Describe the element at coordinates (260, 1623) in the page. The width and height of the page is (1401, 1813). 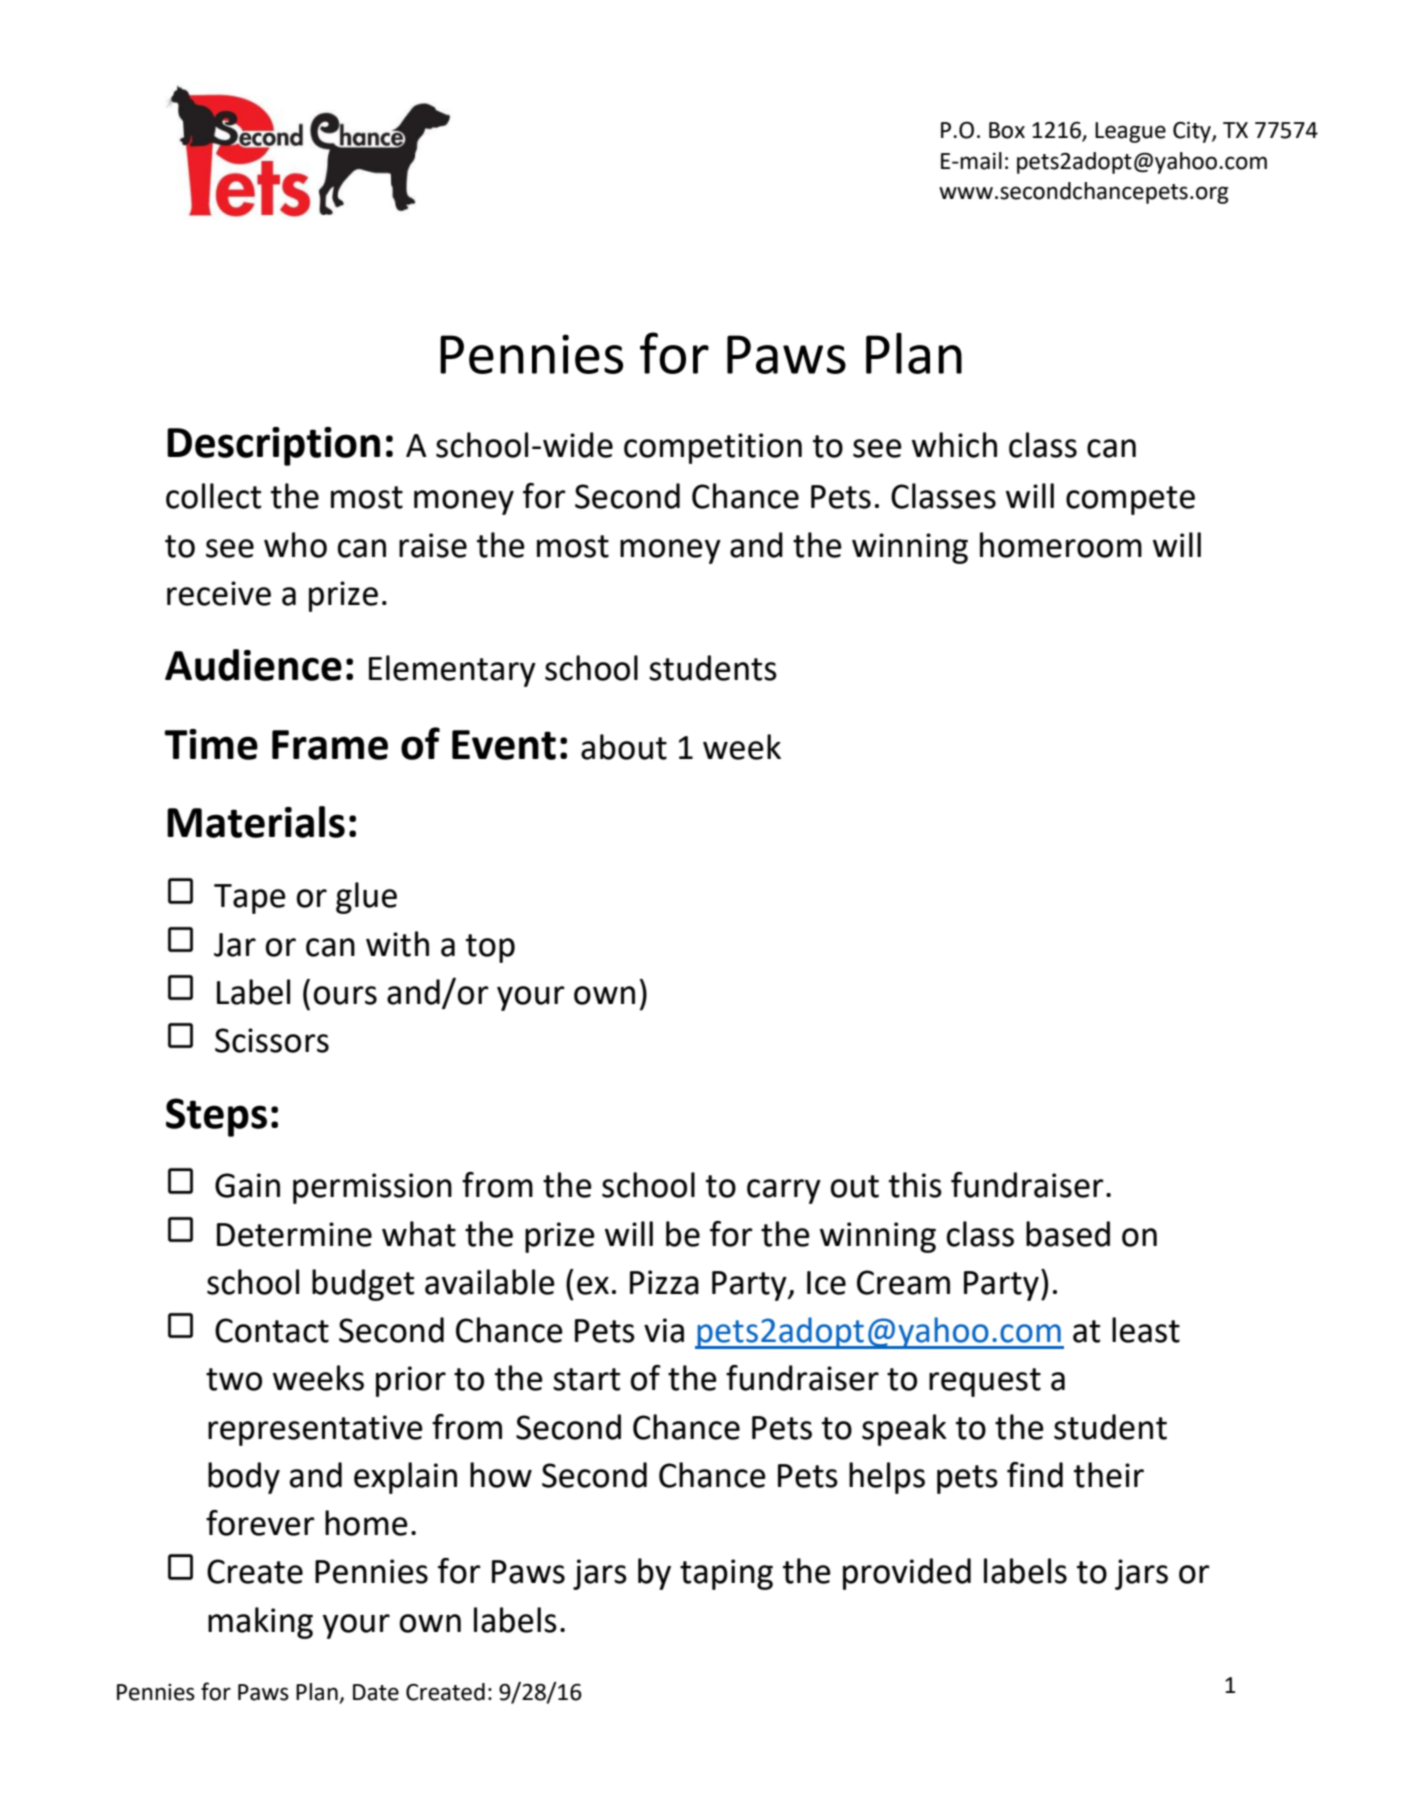
I see `making` at that location.
